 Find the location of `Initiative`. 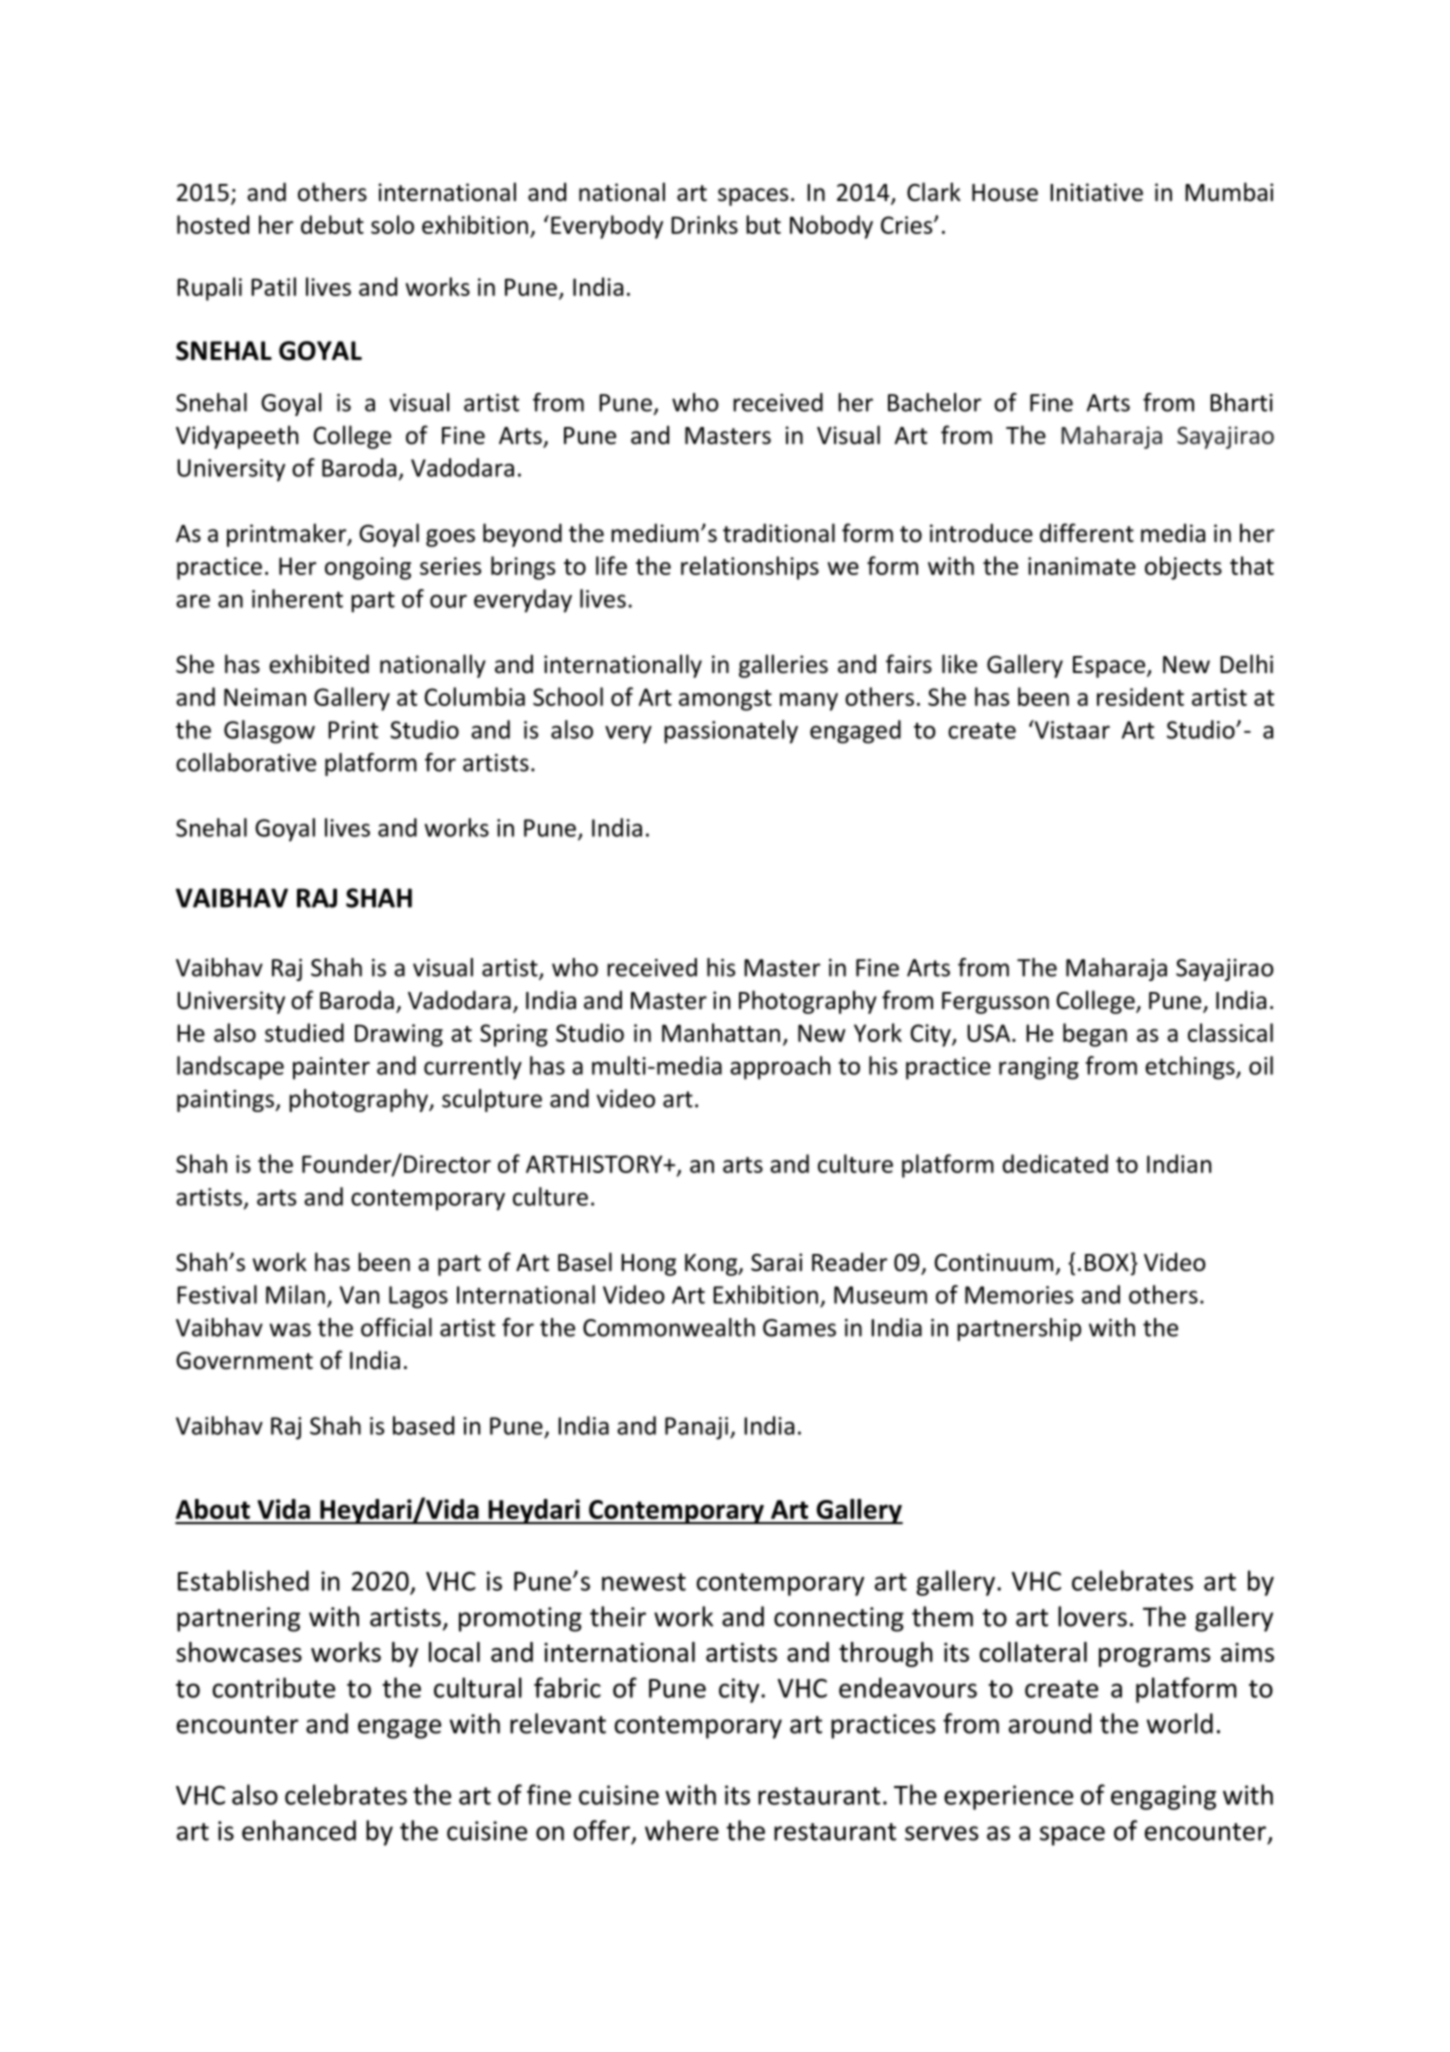

Initiative is located at coordinates (1096, 192).
